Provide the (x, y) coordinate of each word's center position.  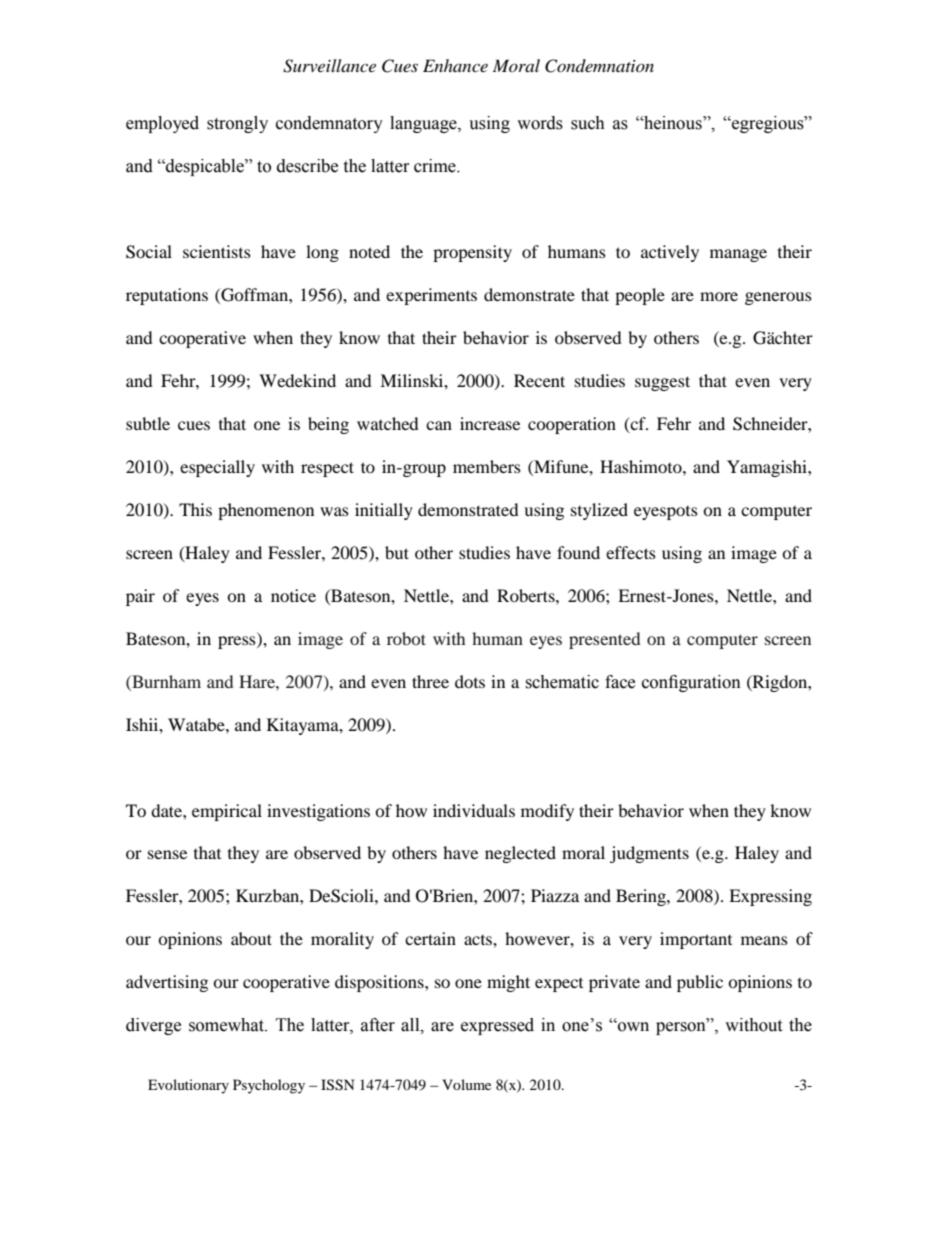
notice (293, 595)
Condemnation (599, 66)
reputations (167, 296)
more (719, 296)
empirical (227, 812)
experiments (431, 296)
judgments (649, 854)
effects (631, 552)
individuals (474, 810)
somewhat (227, 1025)
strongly (237, 124)
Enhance (455, 65)
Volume (466, 1084)
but (397, 552)
